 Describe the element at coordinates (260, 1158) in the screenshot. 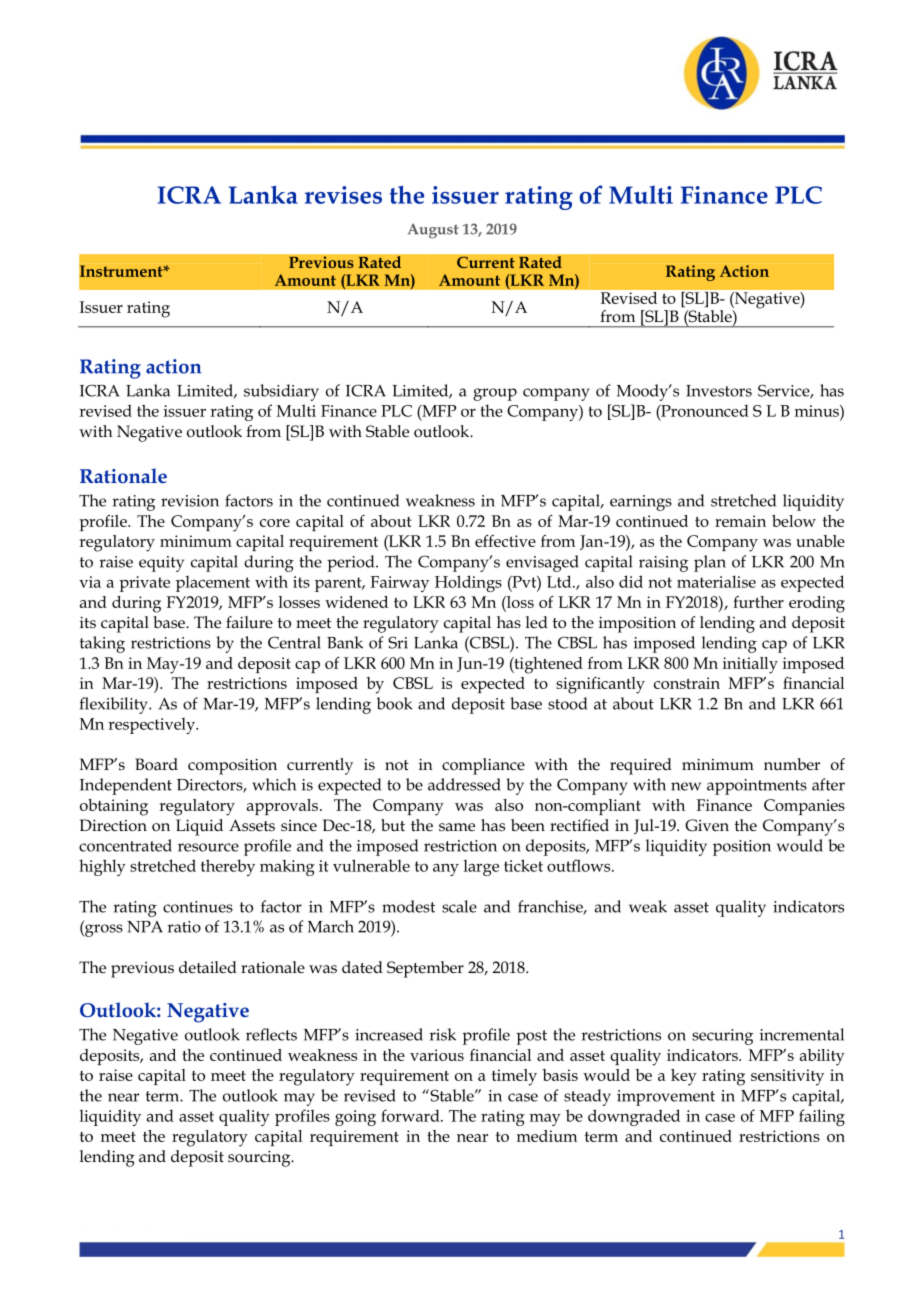

I see `sourcing` at that location.
